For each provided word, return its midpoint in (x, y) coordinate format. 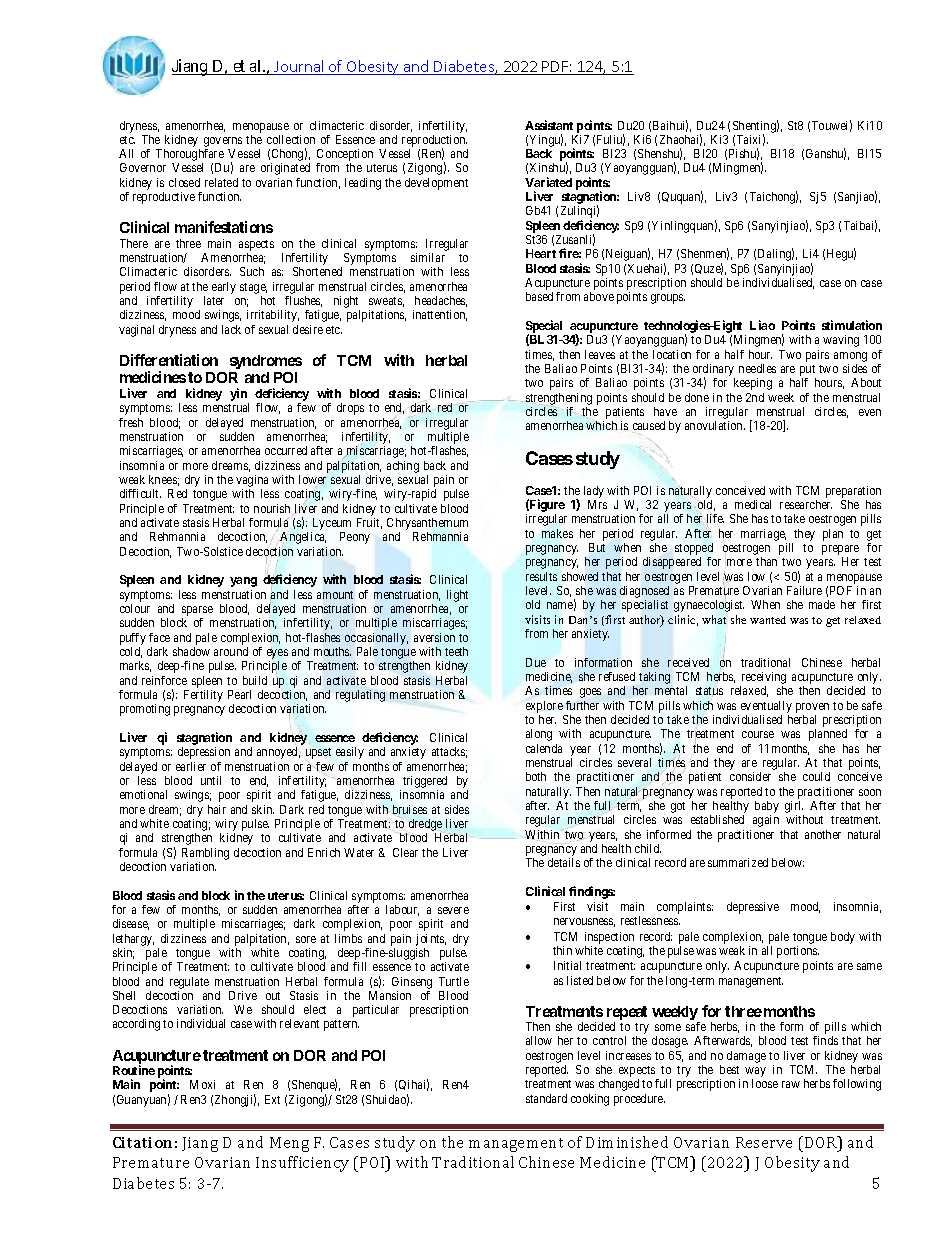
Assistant (549, 125)
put (808, 372)
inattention (440, 315)
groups (668, 299)
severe (453, 910)
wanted (768, 620)
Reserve (764, 1142)
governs (223, 142)
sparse (197, 612)
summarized (738, 862)
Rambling (205, 854)
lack (231, 329)
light (457, 596)
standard (546, 1098)
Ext (272, 1099)
